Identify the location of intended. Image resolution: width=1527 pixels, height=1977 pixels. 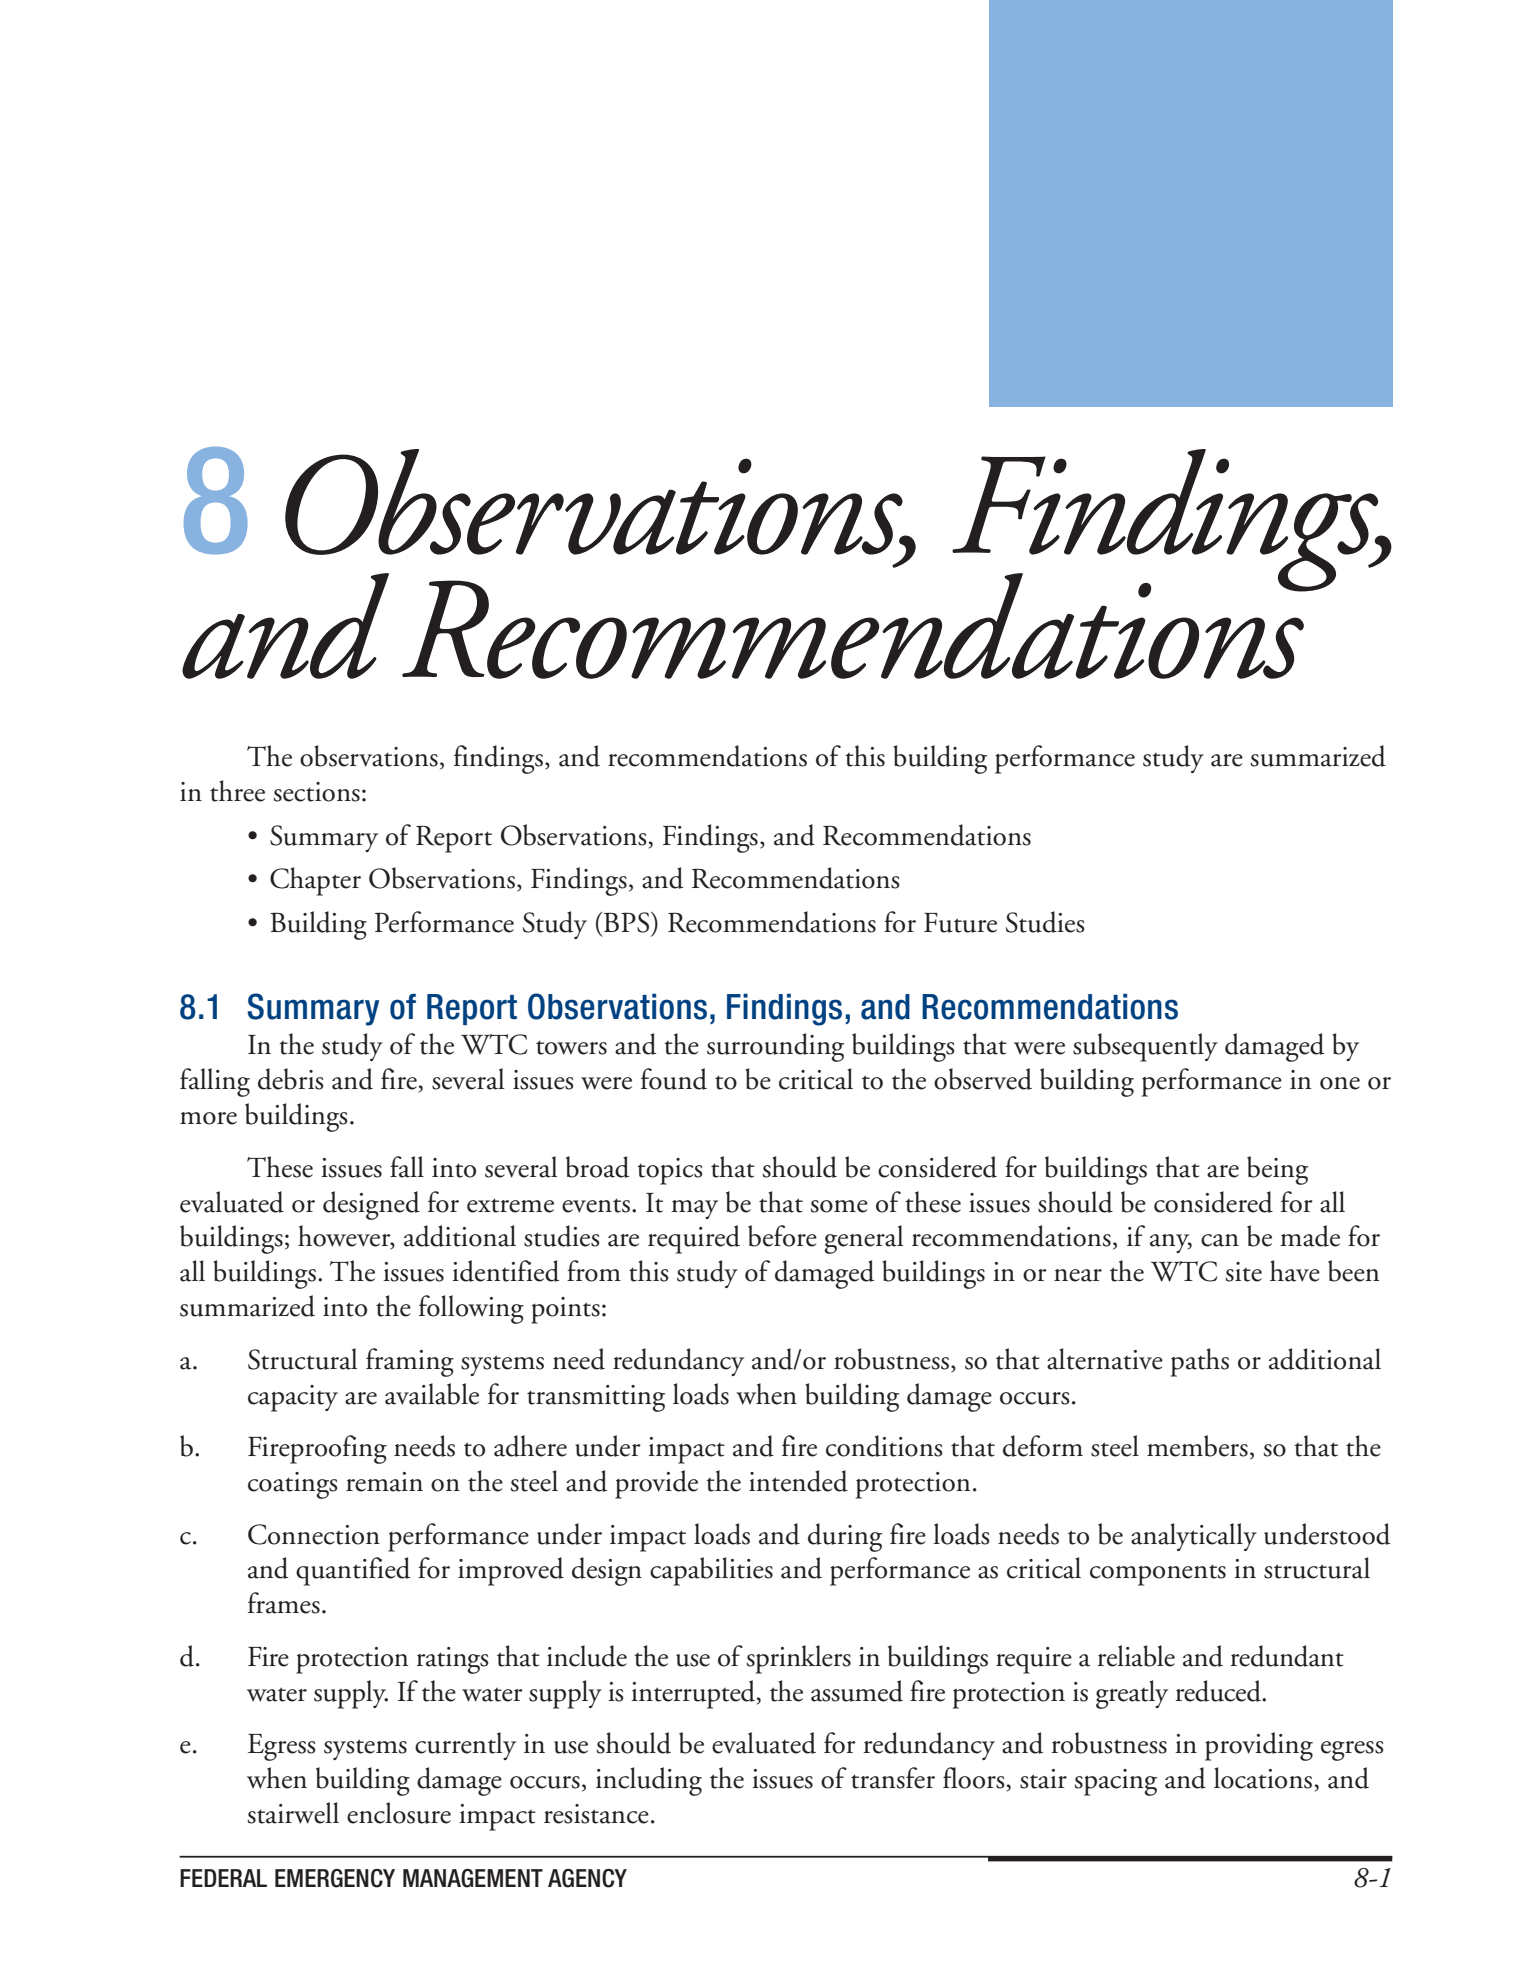
(798, 1481).
